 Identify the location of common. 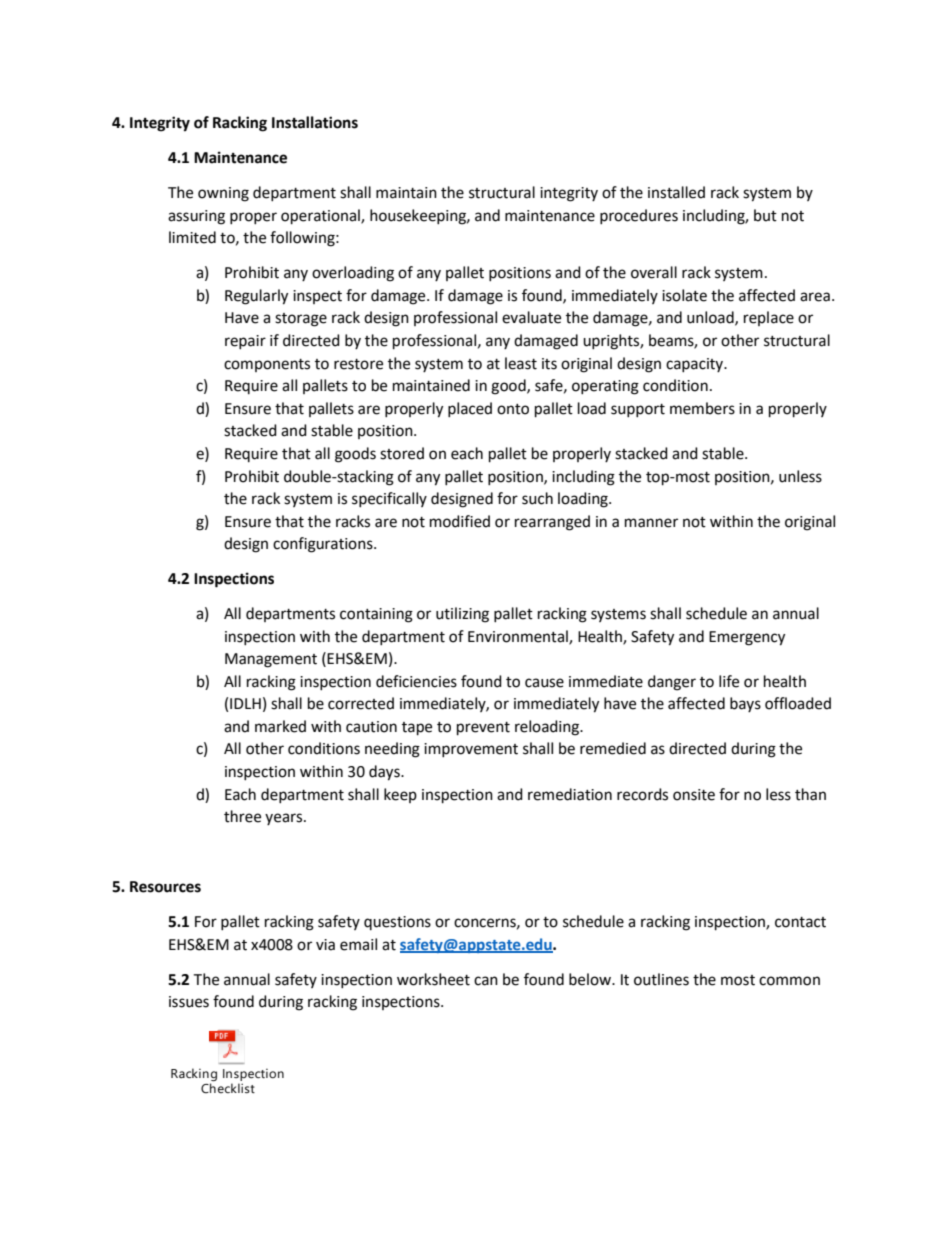
(789, 981).
